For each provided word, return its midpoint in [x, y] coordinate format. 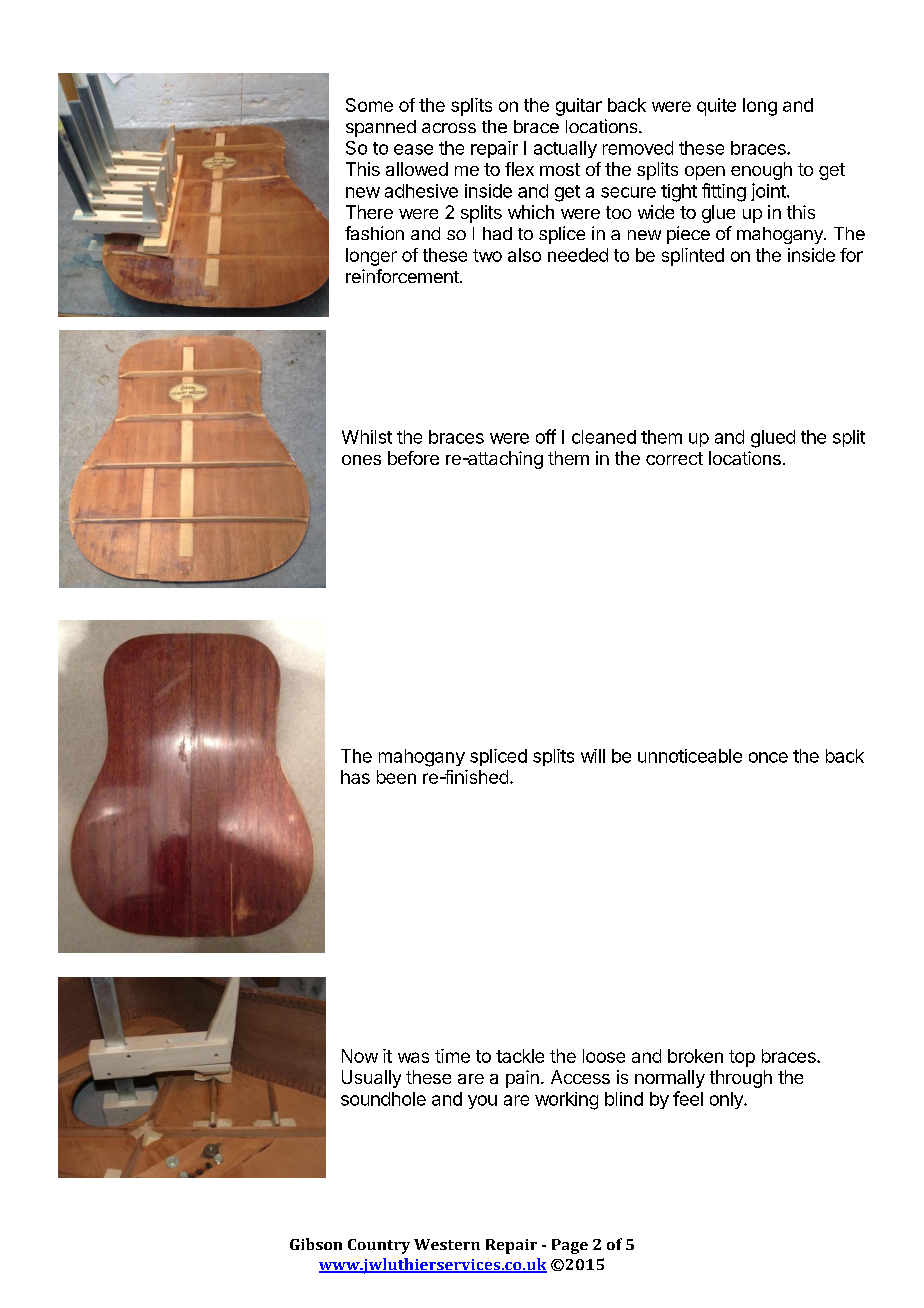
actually [565, 149]
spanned [381, 128]
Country [379, 1246]
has [355, 777]
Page [570, 1246]
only [727, 1100]
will [593, 756]
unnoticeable [690, 756]
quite [716, 107]
